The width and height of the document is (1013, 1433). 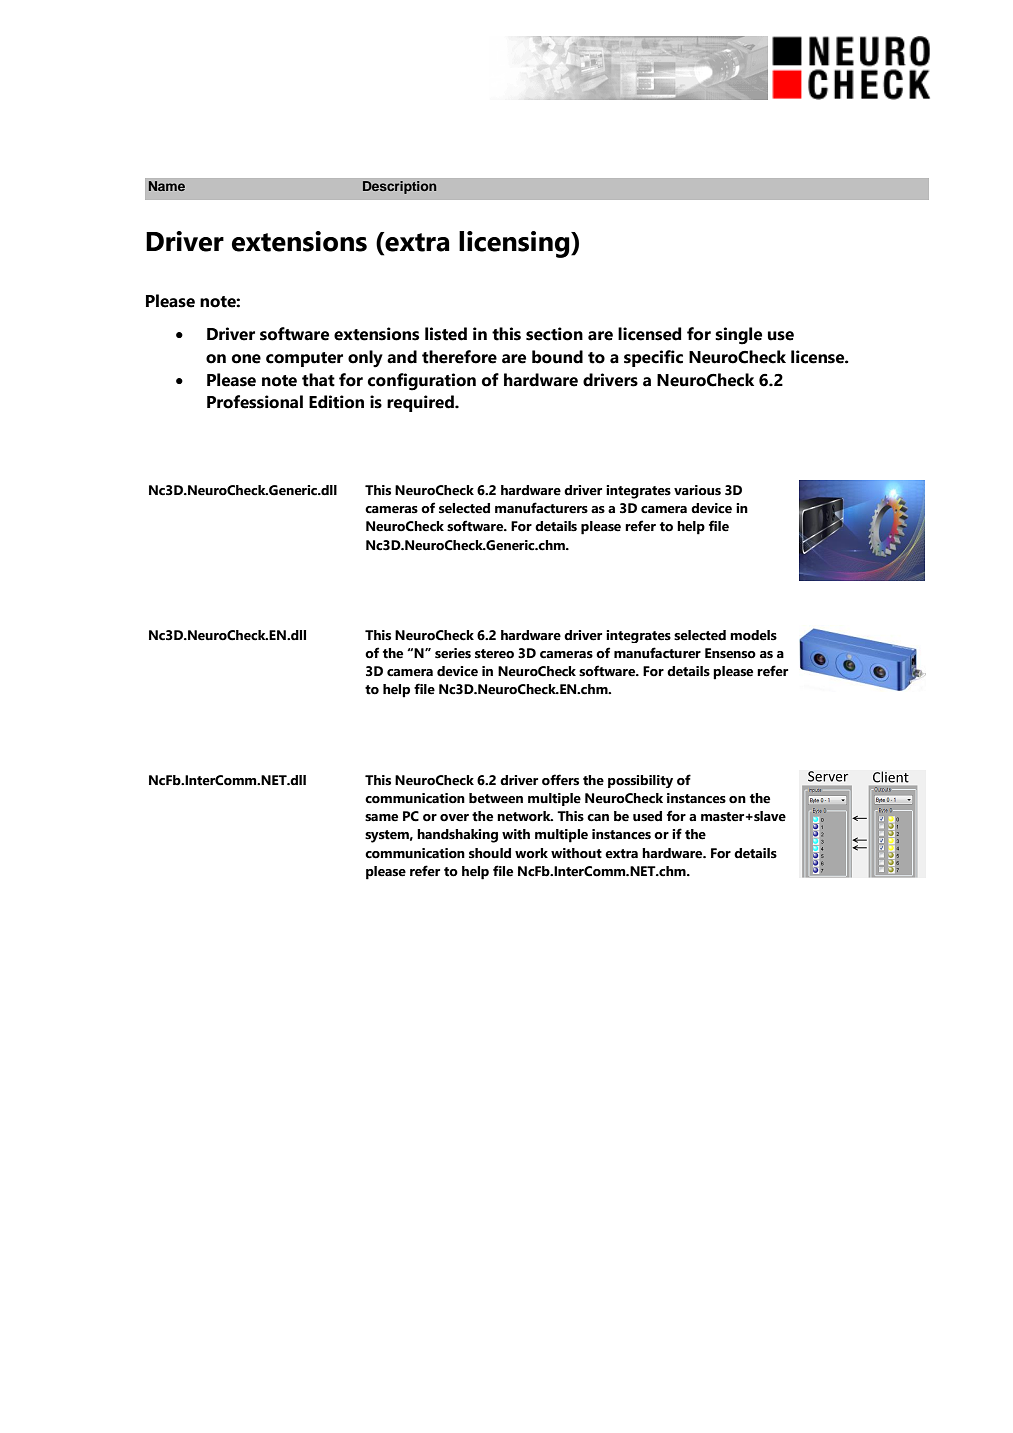 I want to click on stereo, so click(x=494, y=654).
